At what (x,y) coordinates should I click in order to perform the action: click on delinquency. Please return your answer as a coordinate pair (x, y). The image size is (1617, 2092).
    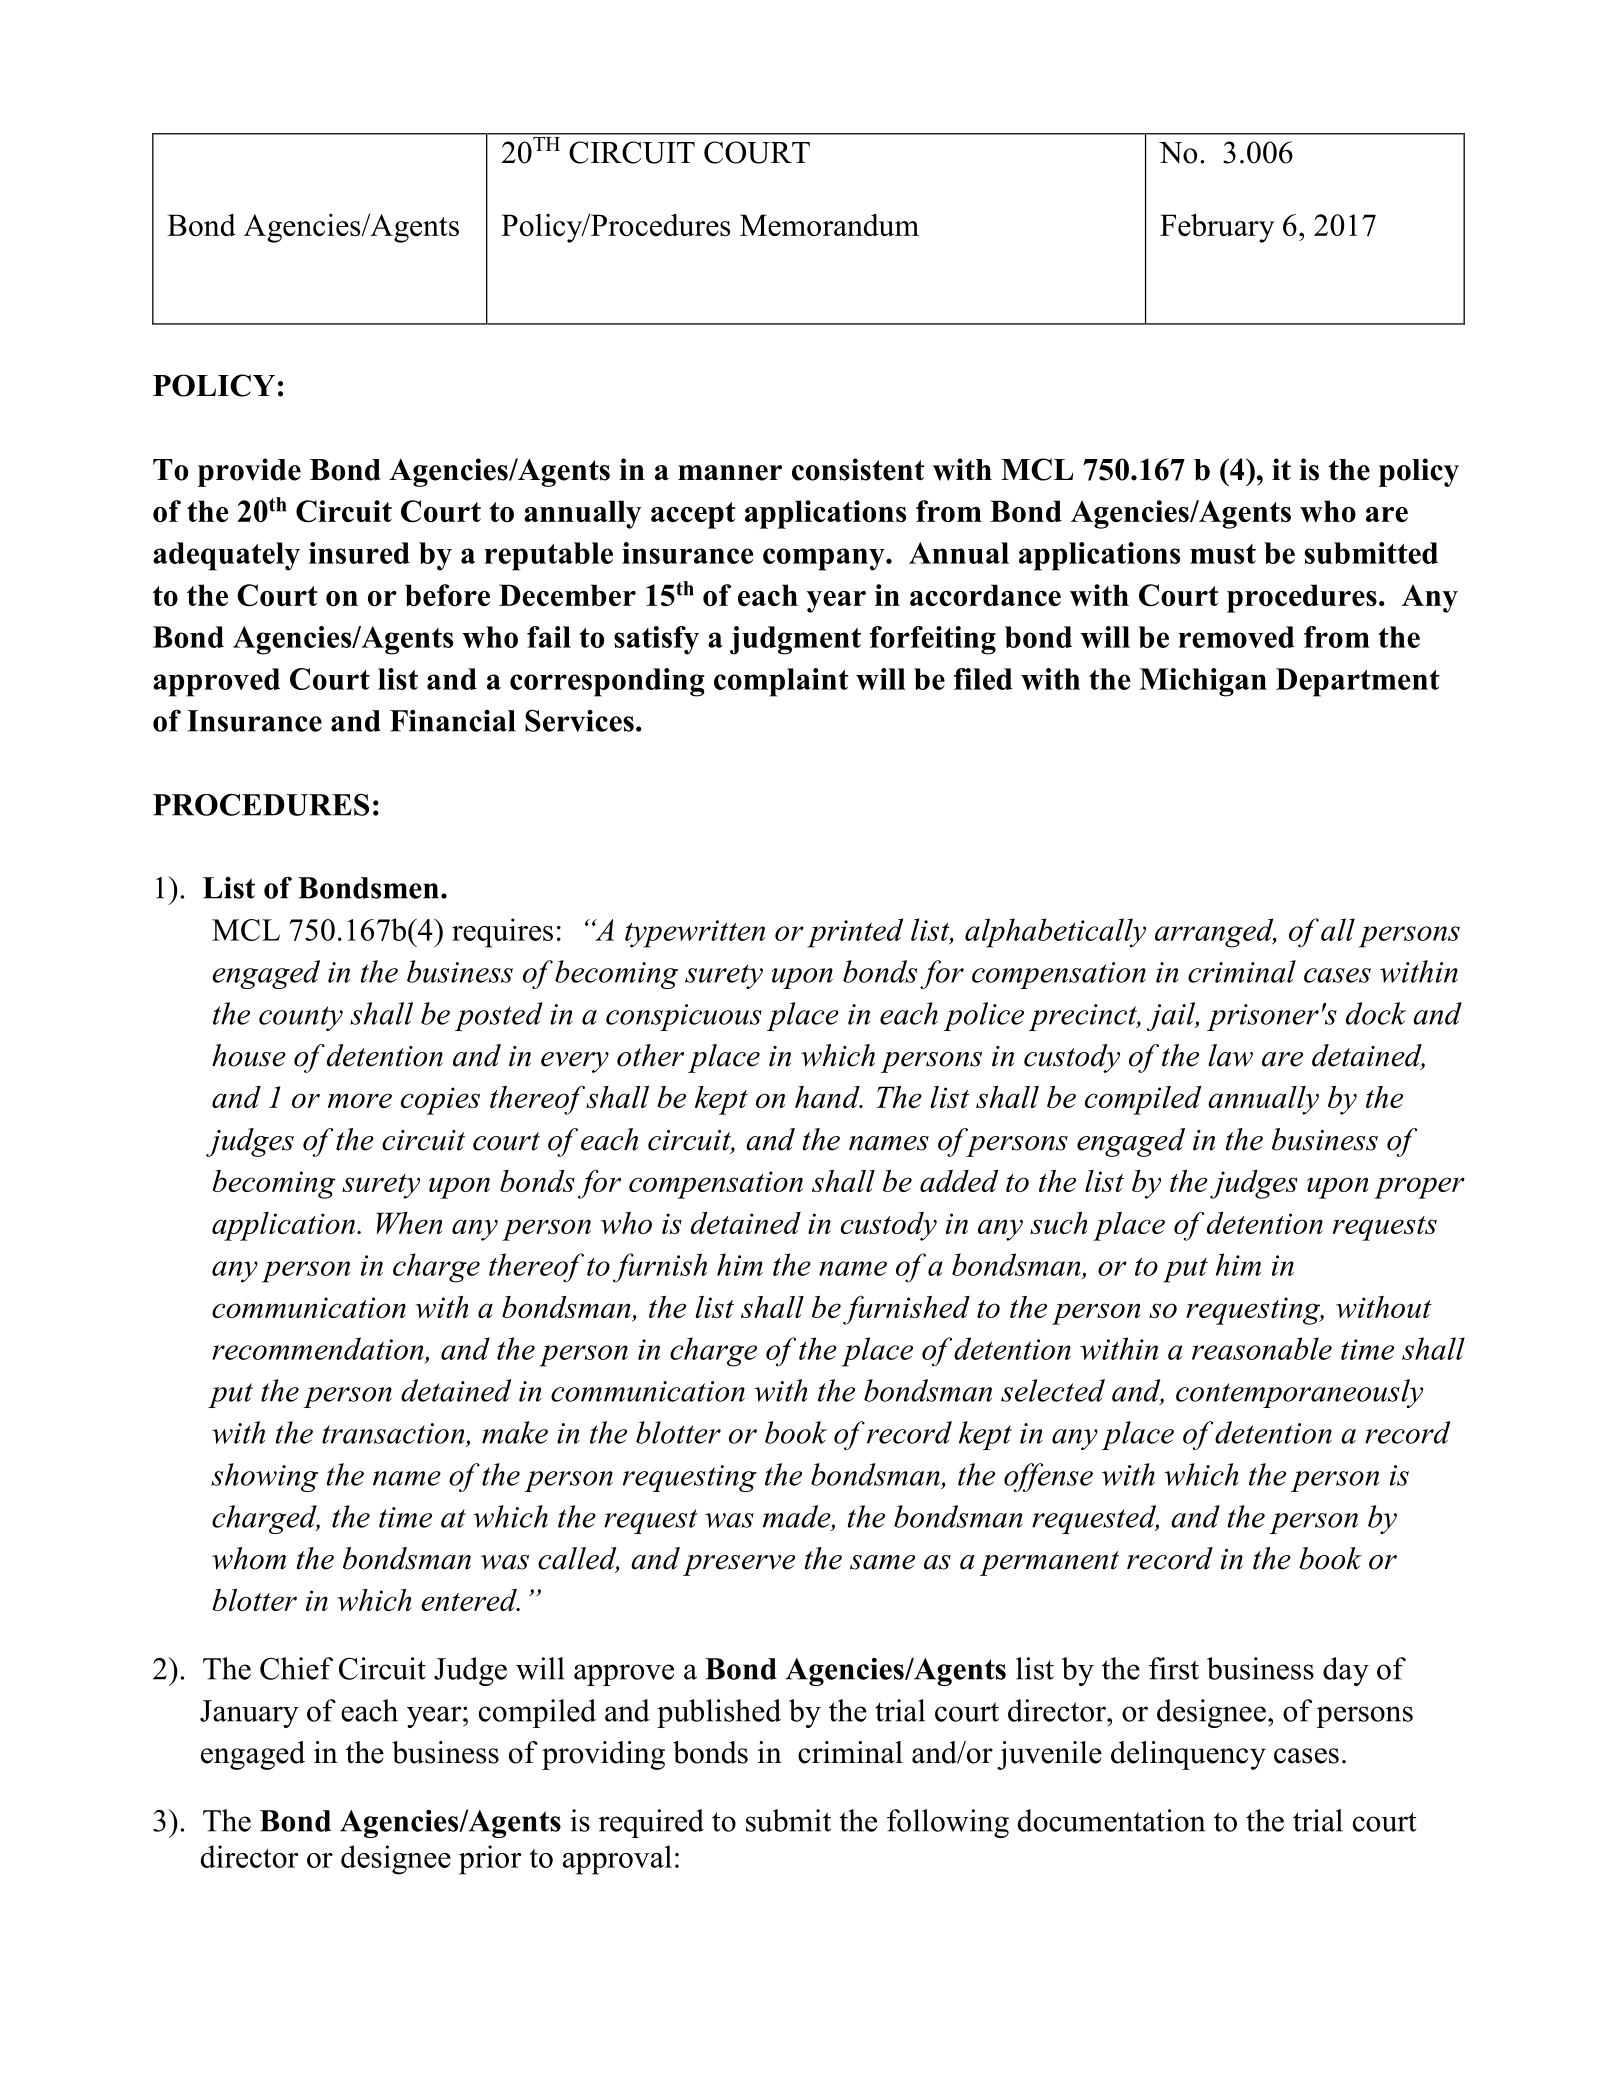
    Looking at the image, I should click on (1188, 1755).
